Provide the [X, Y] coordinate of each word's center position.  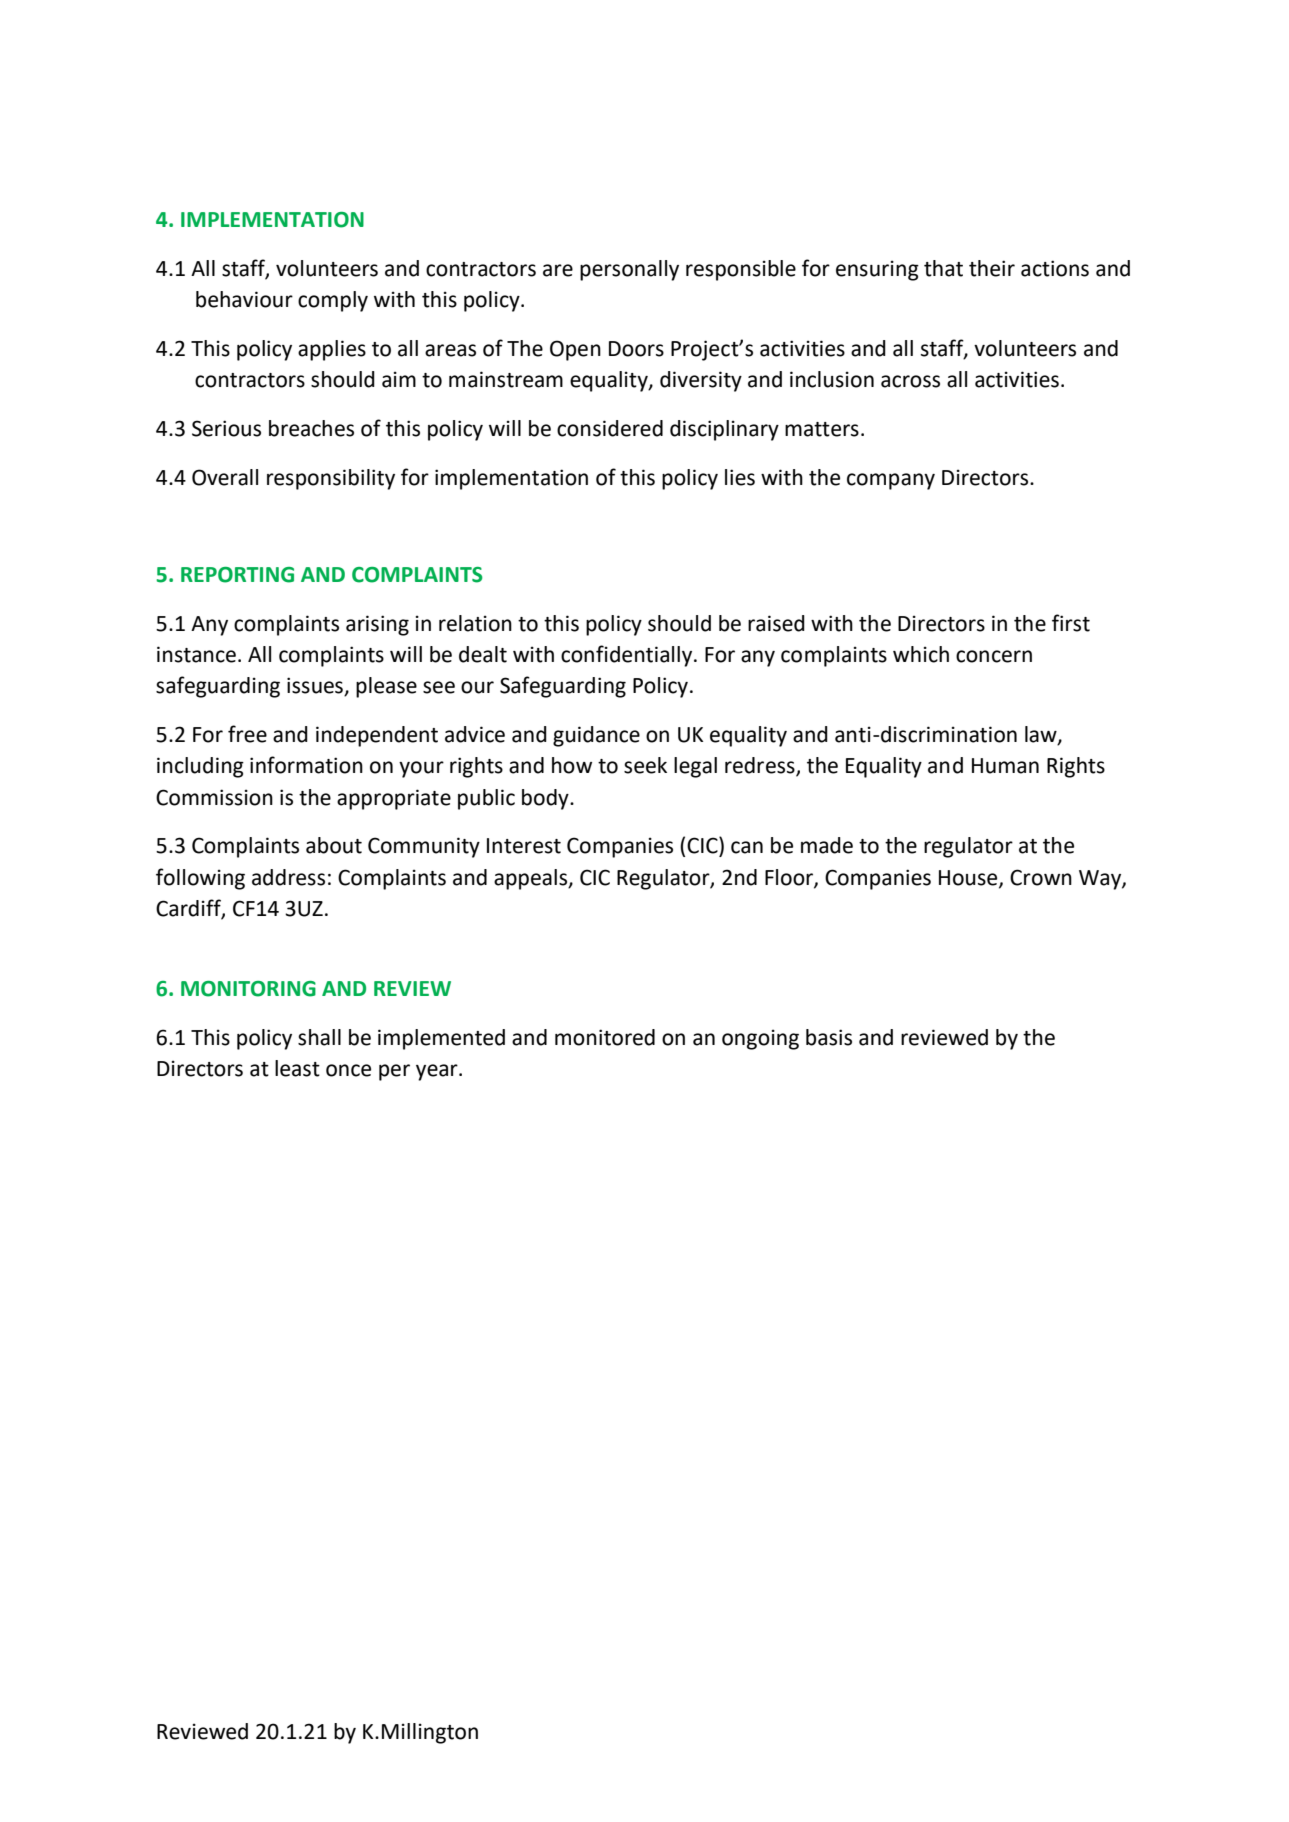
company [891, 481]
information [306, 765]
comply [333, 301]
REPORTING [237, 575]
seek [645, 765]
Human [1005, 766]
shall [319, 1037]
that [943, 268]
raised [776, 623]
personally [629, 270]
